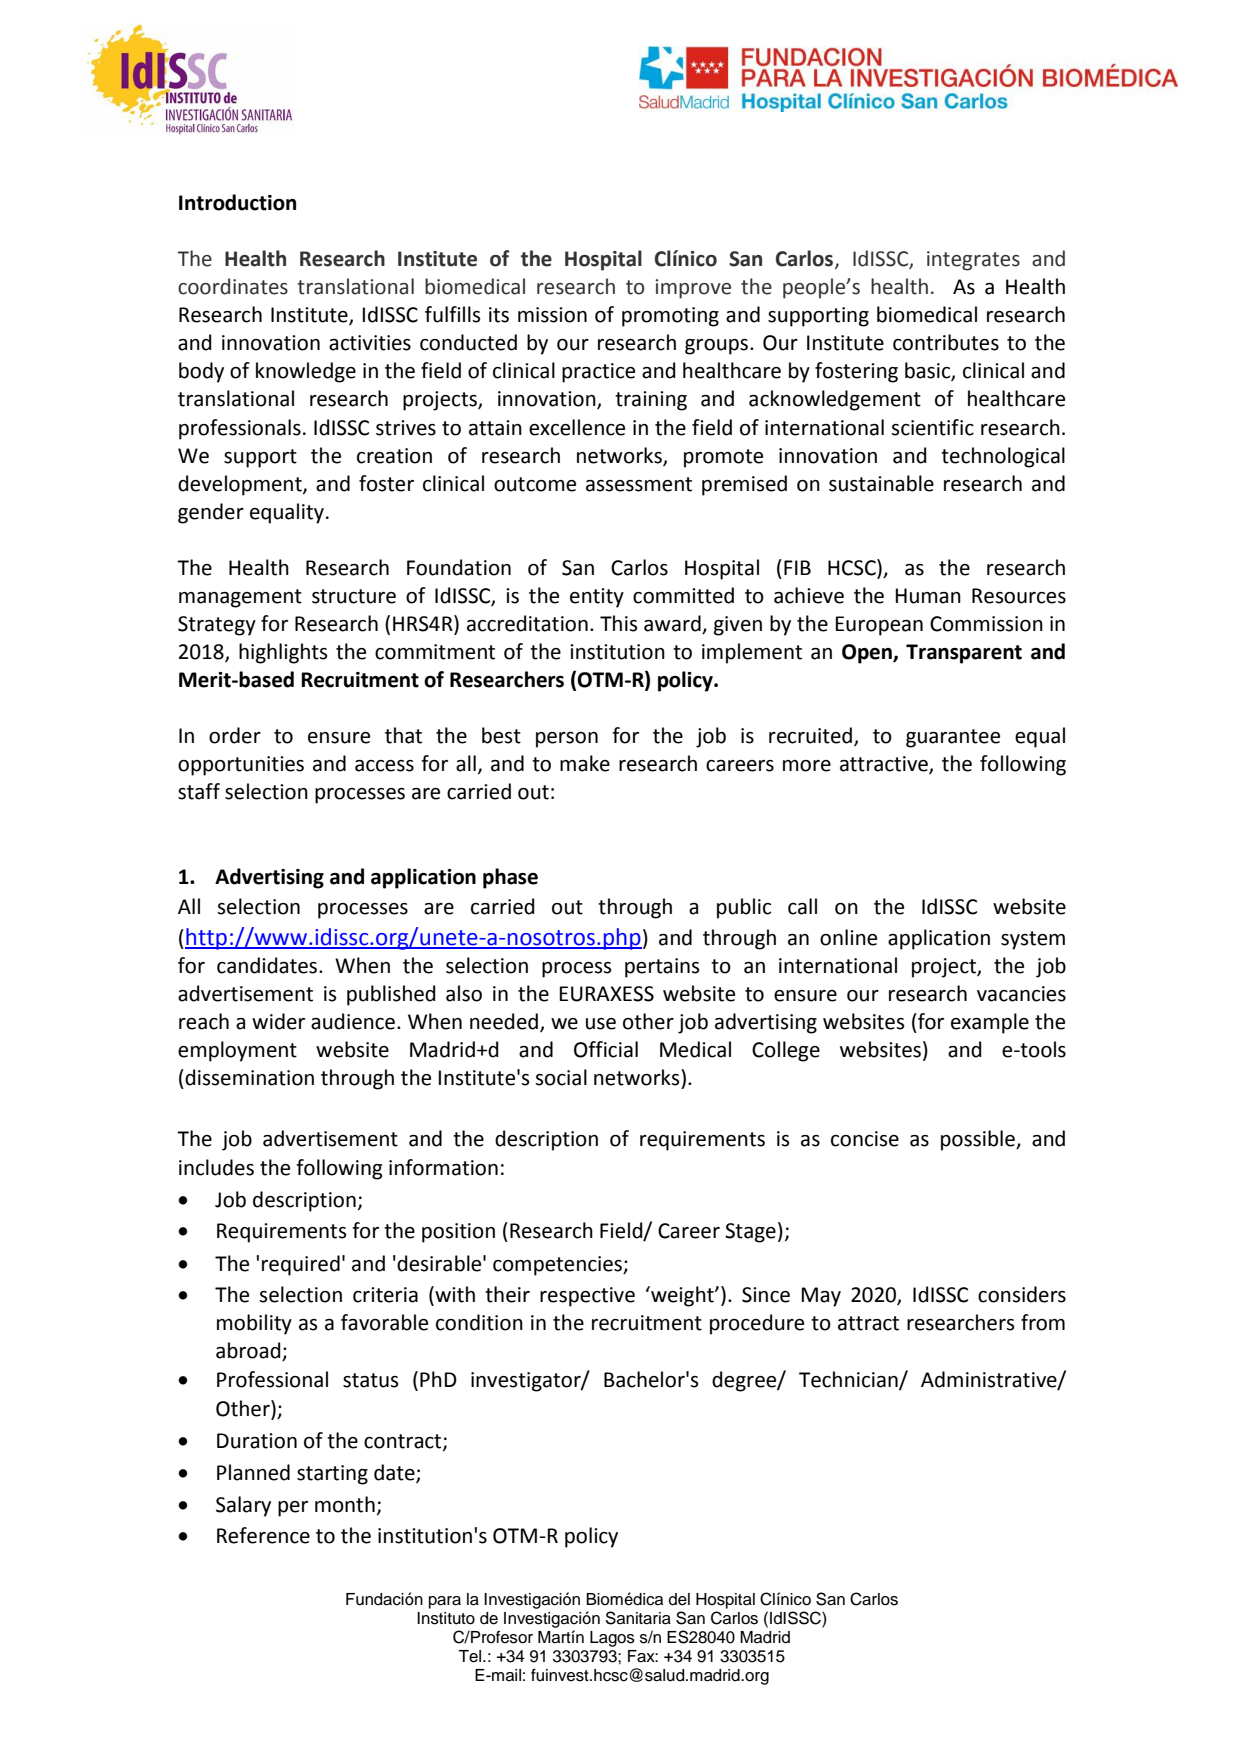 This screenshot has height=1759, width=1244. I want to click on social, so click(561, 1077).
